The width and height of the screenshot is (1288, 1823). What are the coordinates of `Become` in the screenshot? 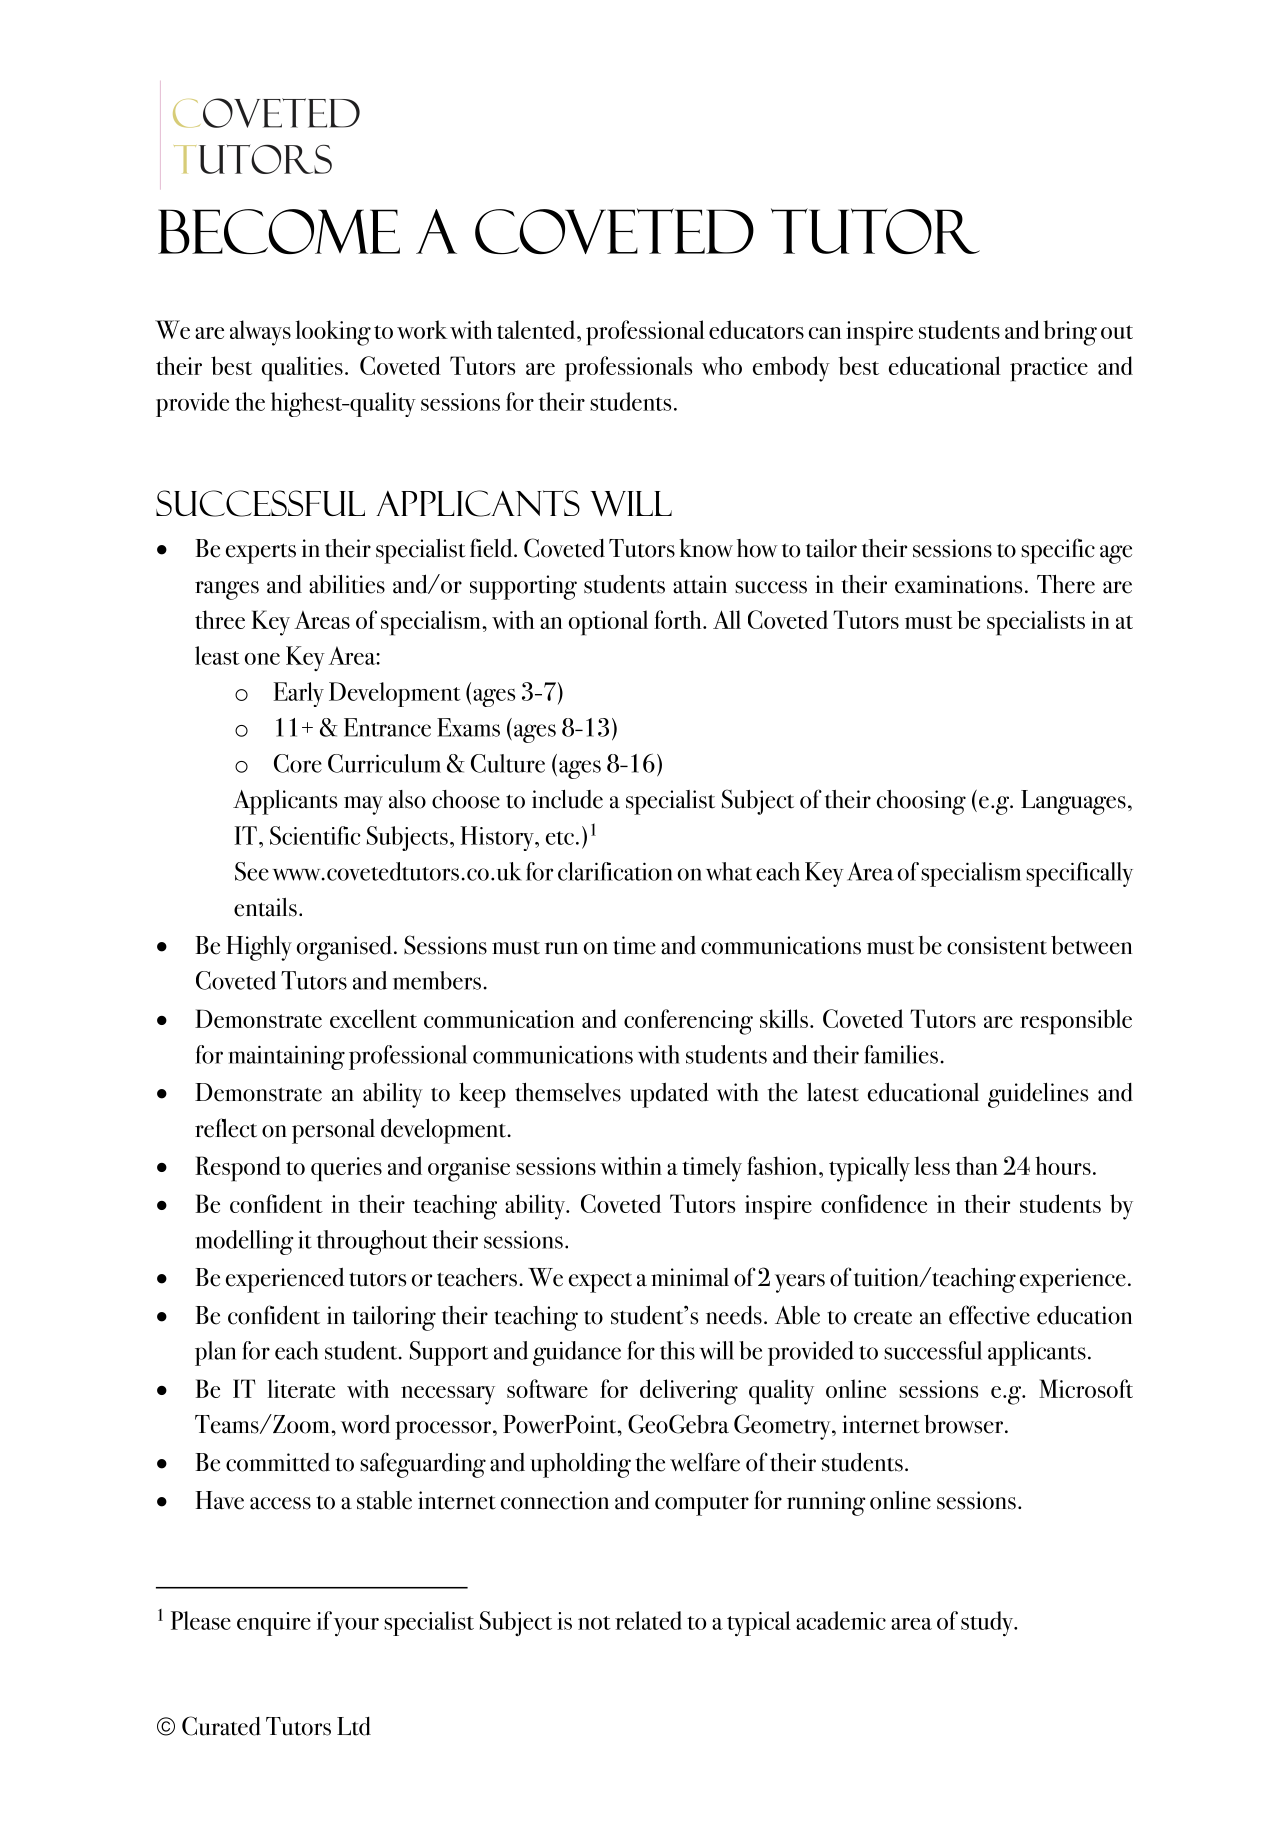 It's located at (279, 231).
